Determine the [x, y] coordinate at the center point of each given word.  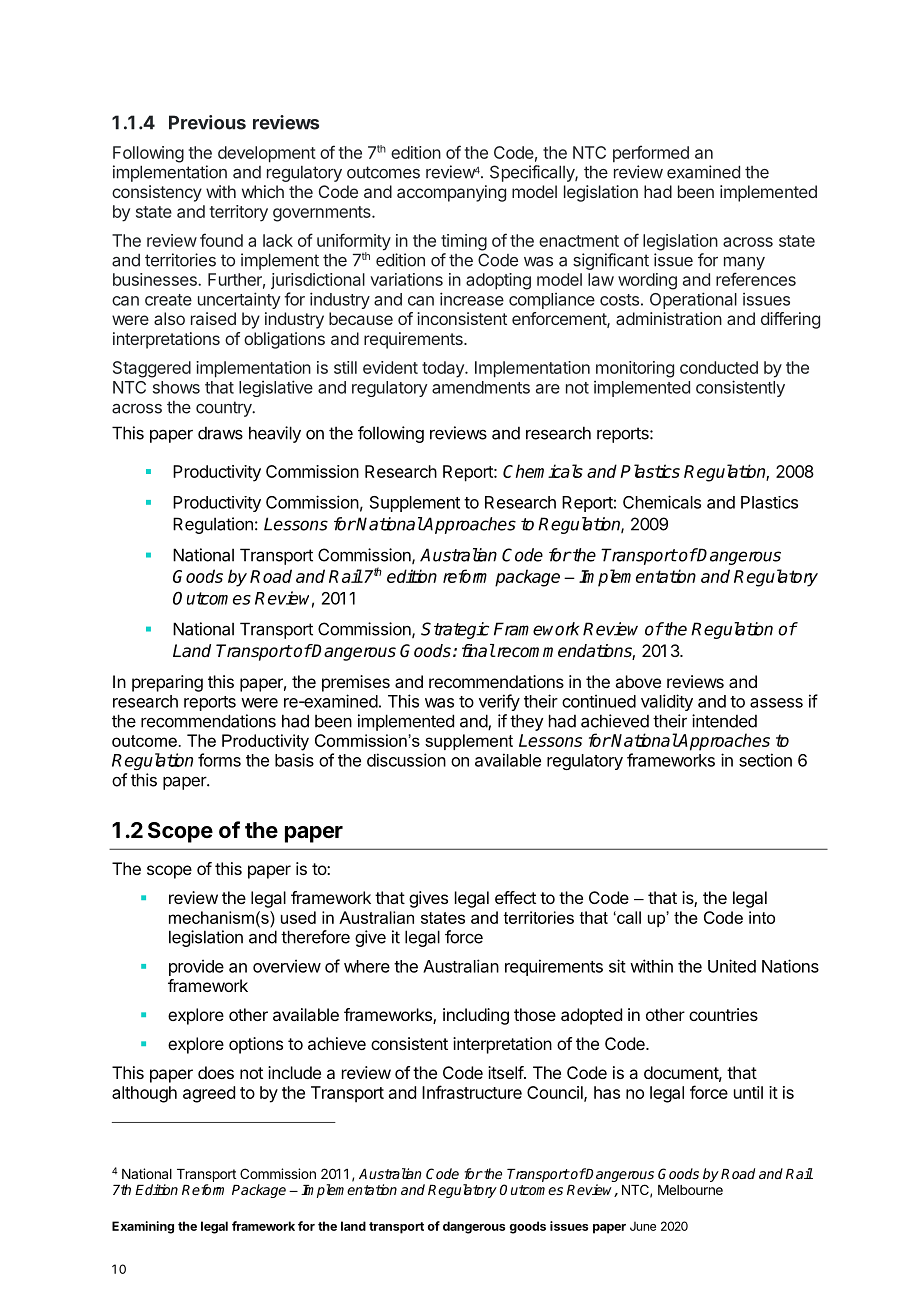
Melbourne [690, 1190]
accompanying [451, 193]
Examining [143, 1227]
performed [651, 154]
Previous [207, 122]
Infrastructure [472, 1092]
